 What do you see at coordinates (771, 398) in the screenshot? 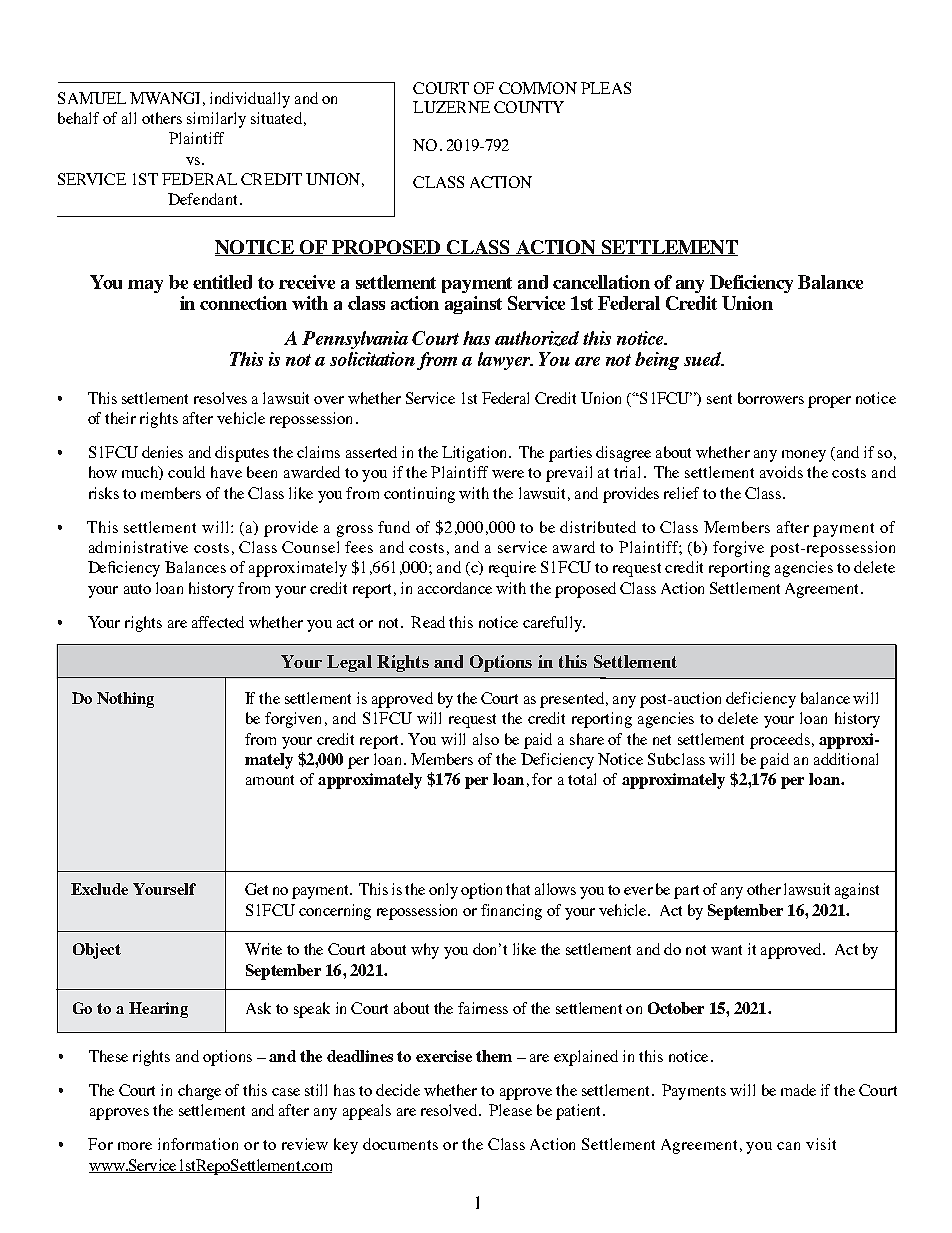
I see `borrowers` at bounding box center [771, 398].
